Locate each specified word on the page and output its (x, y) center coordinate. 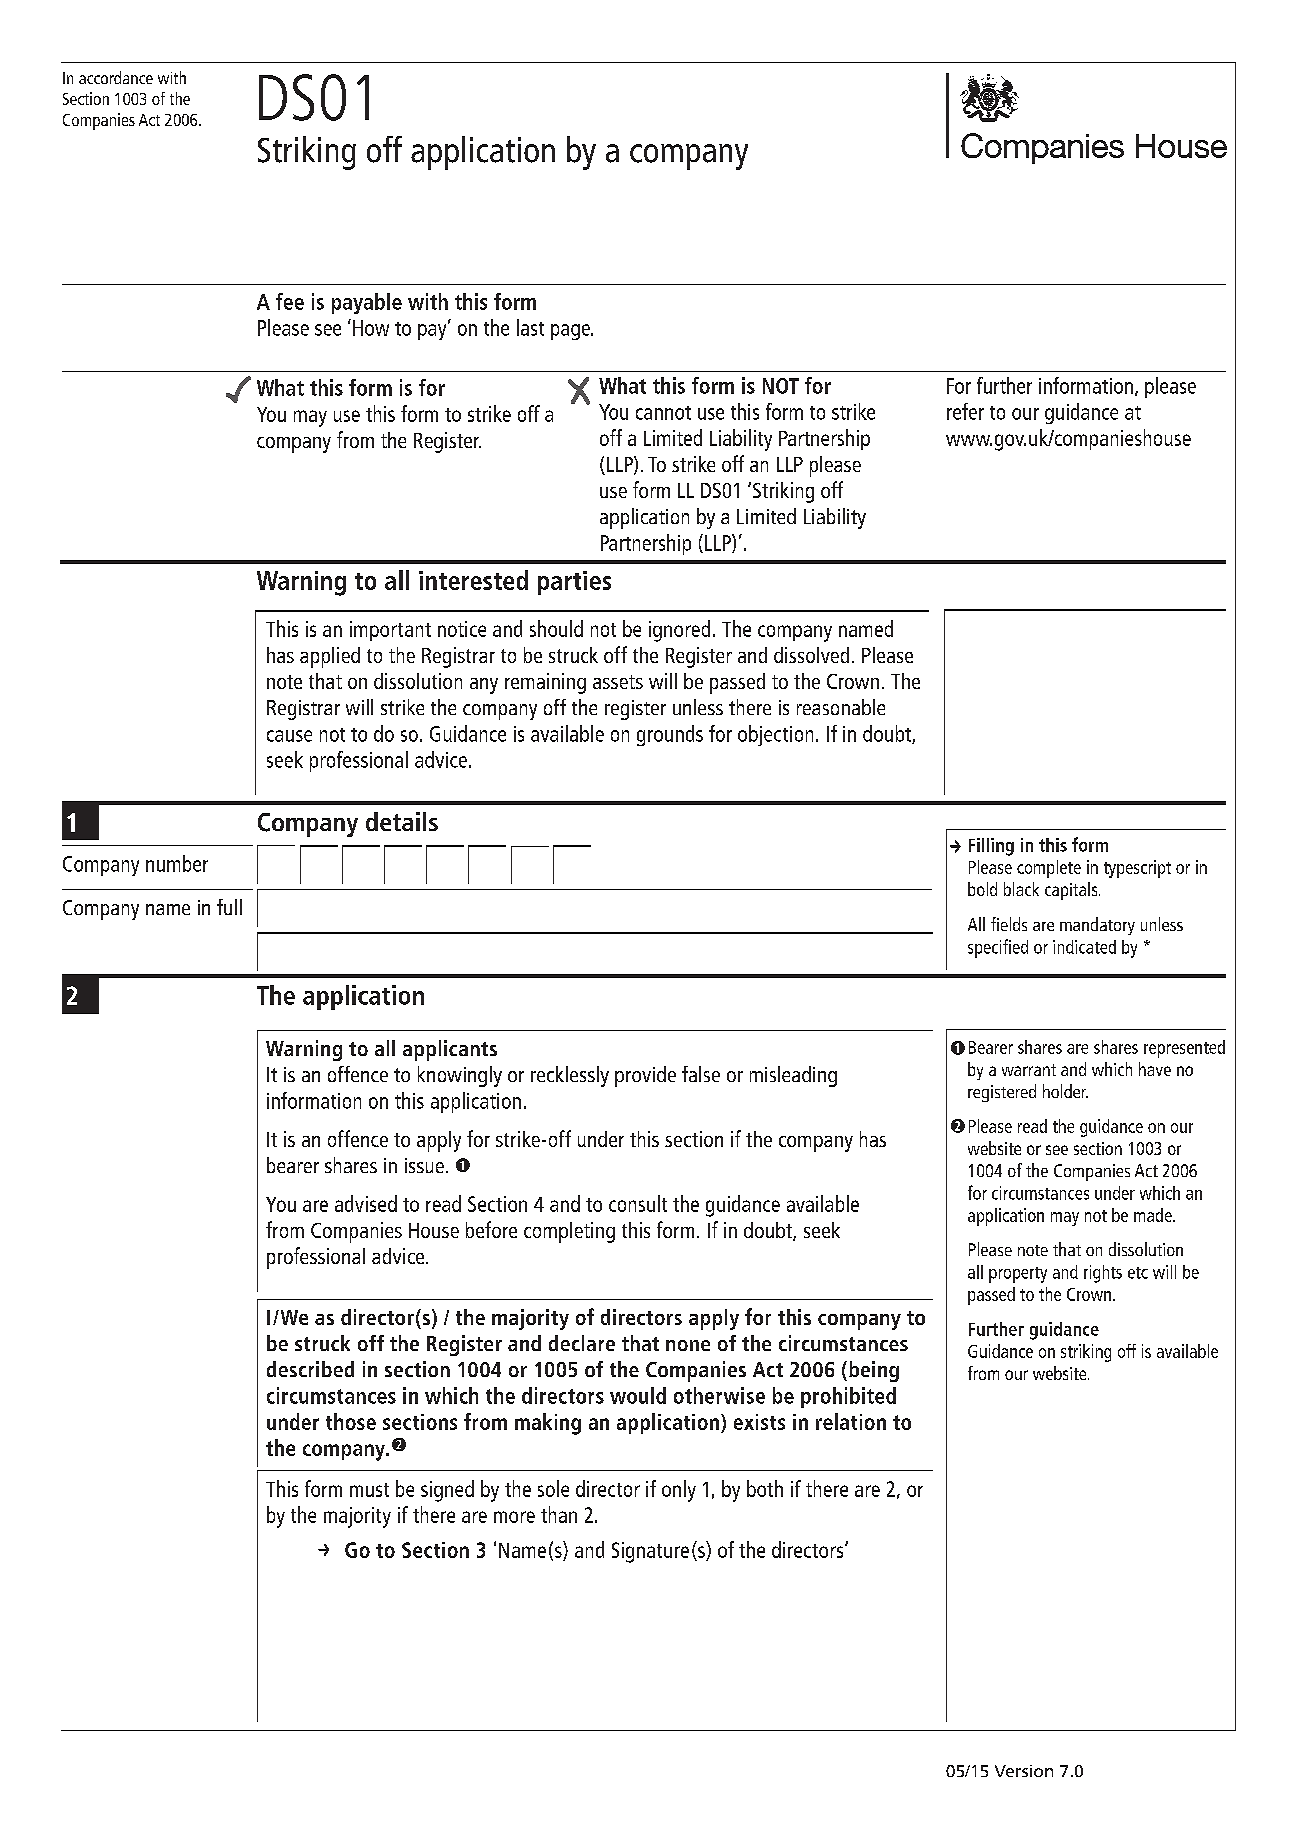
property (1018, 1275)
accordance (116, 77)
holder (1065, 1091)
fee (290, 301)
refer (965, 411)
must (369, 1490)
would (638, 1395)
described (310, 1369)
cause (289, 736)
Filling (991, 847)
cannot (663, 413)
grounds (670, 735)
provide (645, 1076)
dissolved (811, 655)
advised (366, 1203)
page (571, 332)
